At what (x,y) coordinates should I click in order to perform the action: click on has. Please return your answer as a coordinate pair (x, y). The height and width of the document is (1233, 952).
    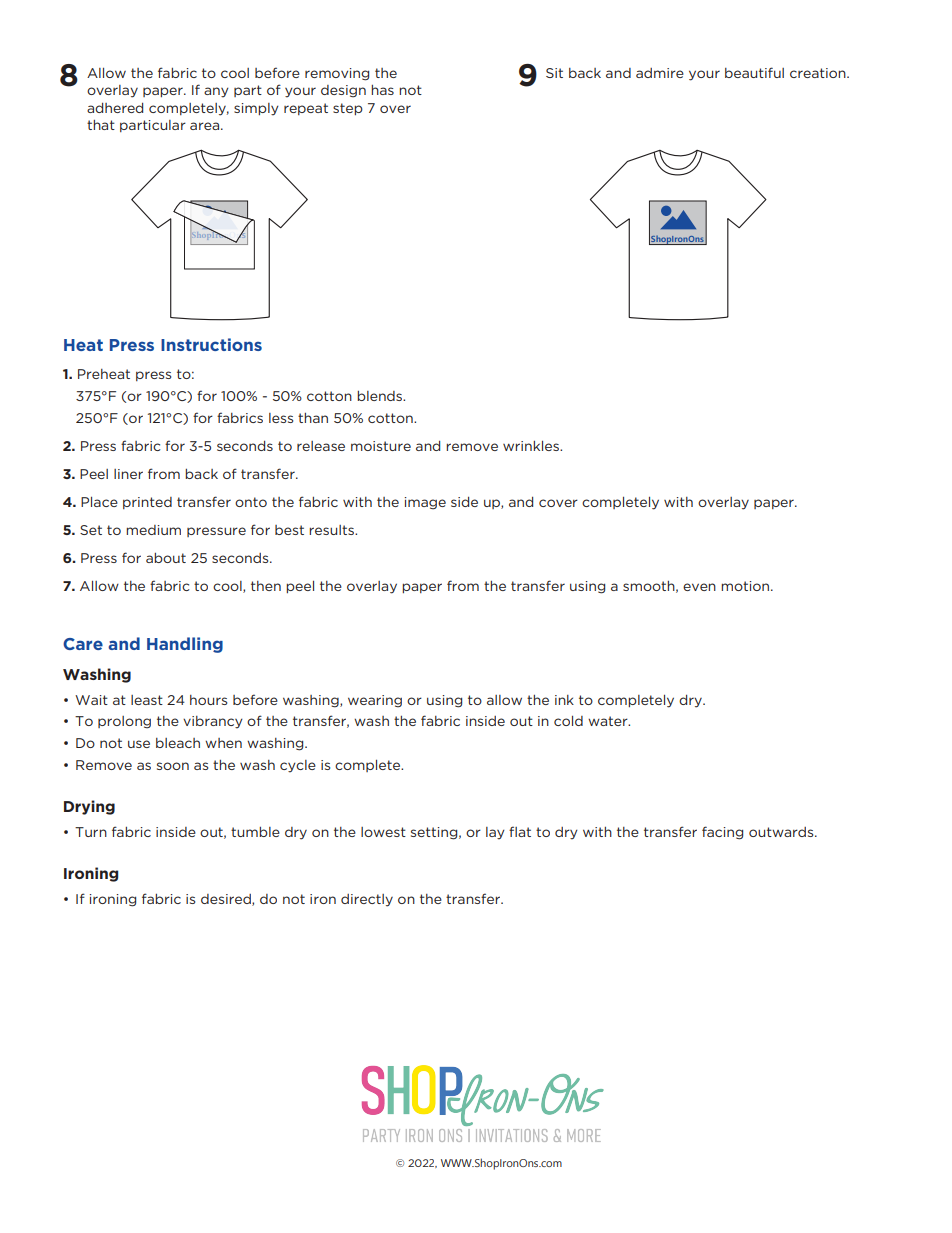
    Looking at the image, I should click on (382, 90).
